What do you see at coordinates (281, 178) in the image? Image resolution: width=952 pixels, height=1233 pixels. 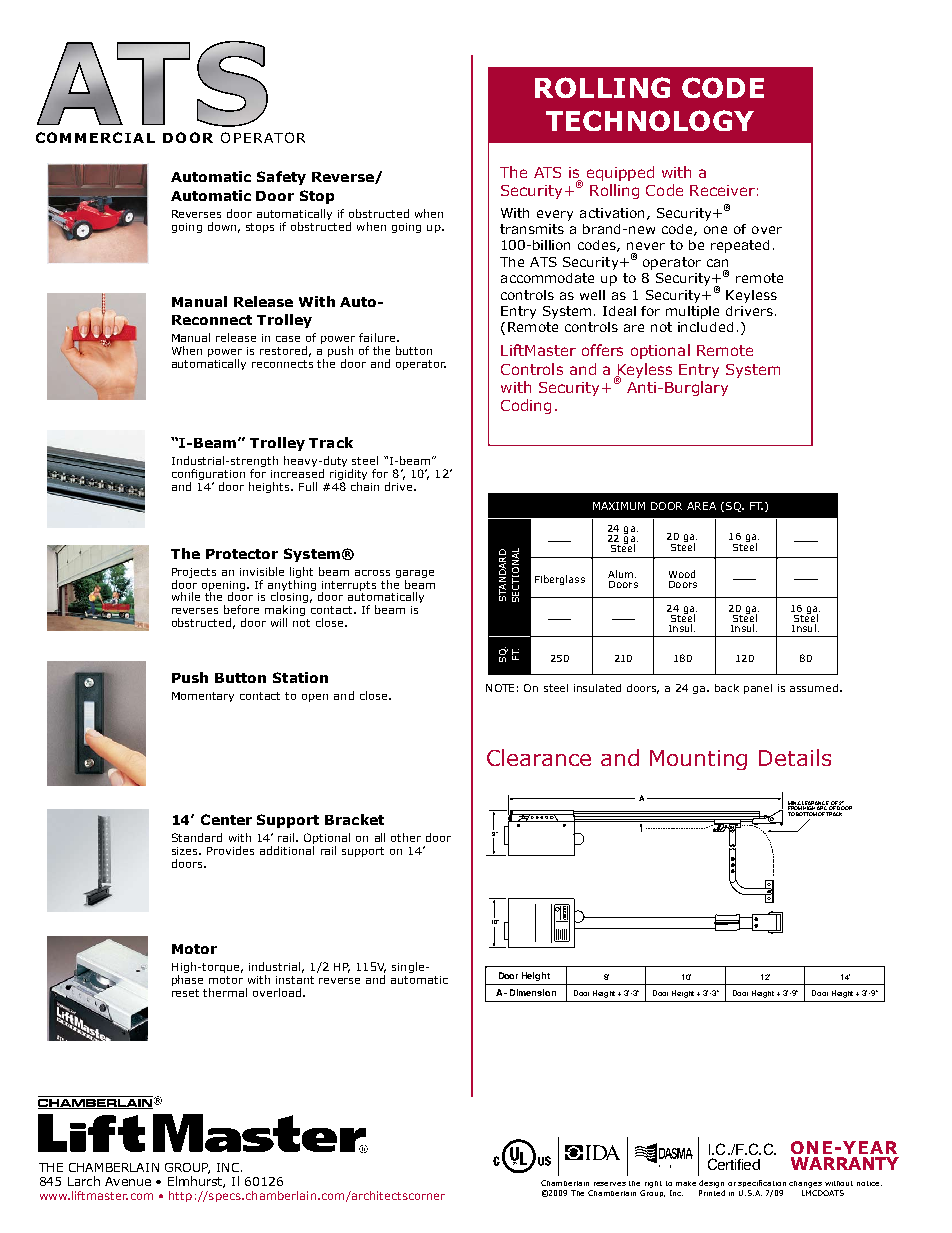 I see `Safety` at bounding box center [281, 178].
